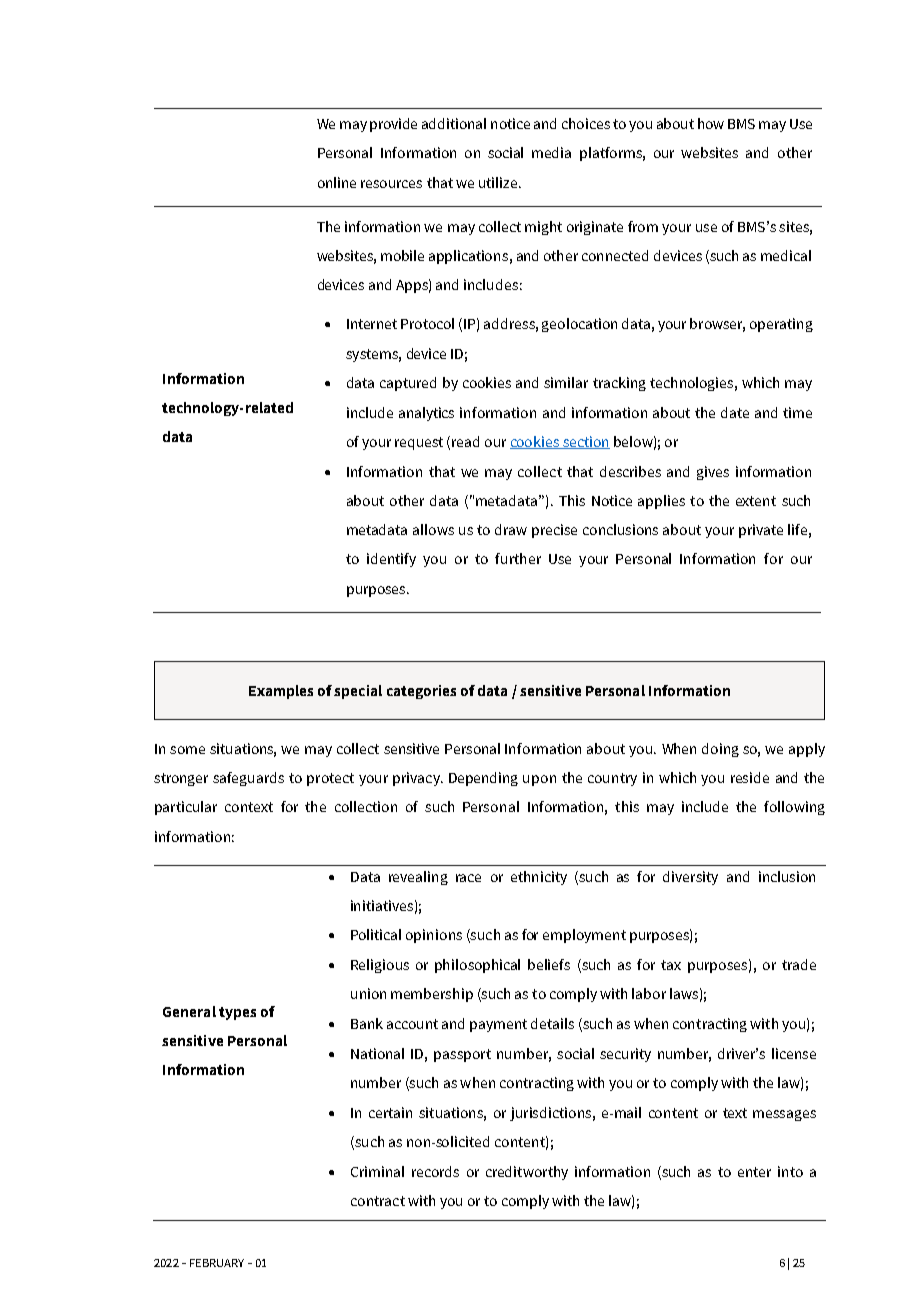 This image has width=924, height=1308. Describe the element at coordinates (498, 1025) in the image. I see `payment` at that location.
